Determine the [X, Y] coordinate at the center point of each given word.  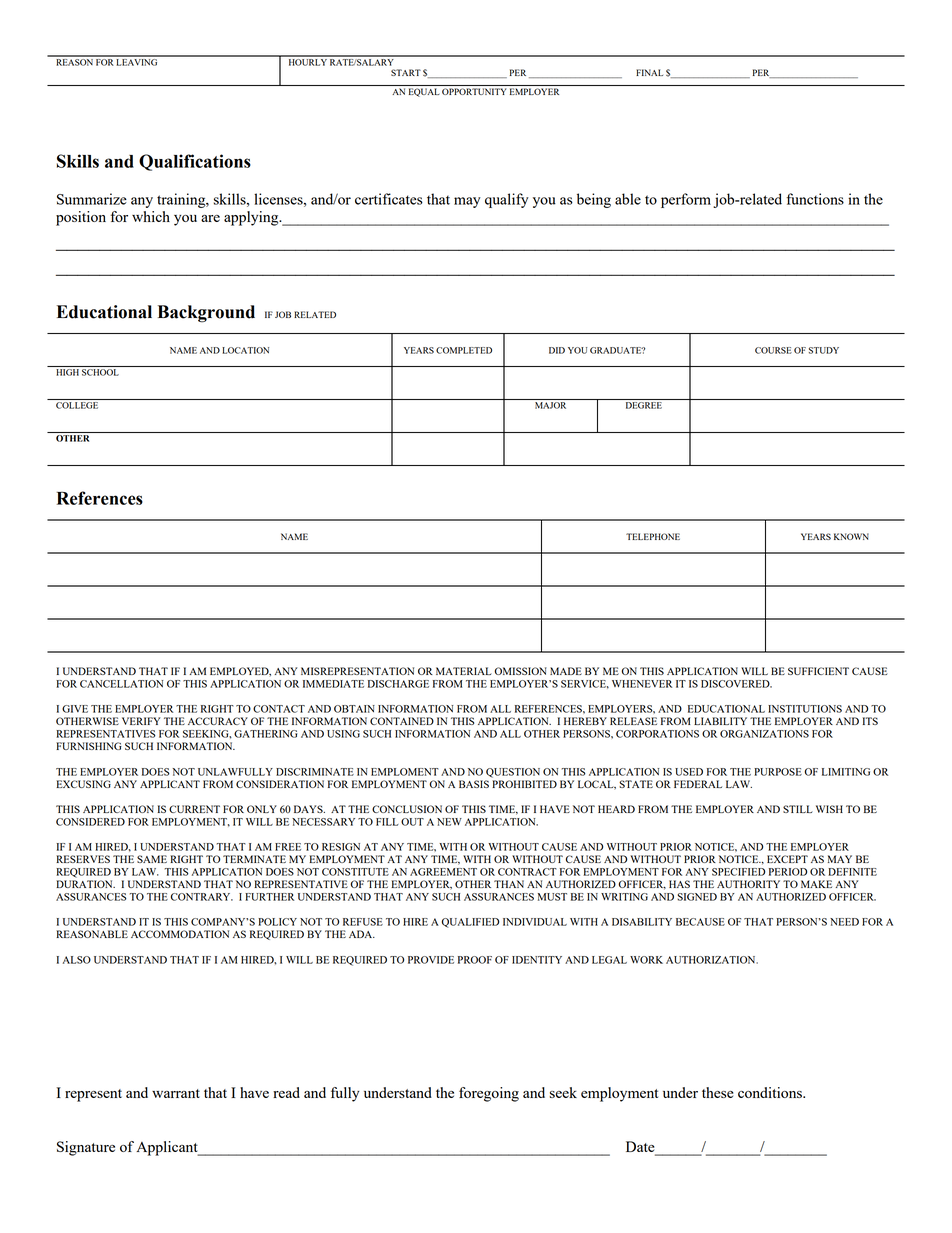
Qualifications [195, 162]
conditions [771, 1092]
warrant [176, 1093]
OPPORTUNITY [474, 91]
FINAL [649, 72]
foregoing [489, 1094]
